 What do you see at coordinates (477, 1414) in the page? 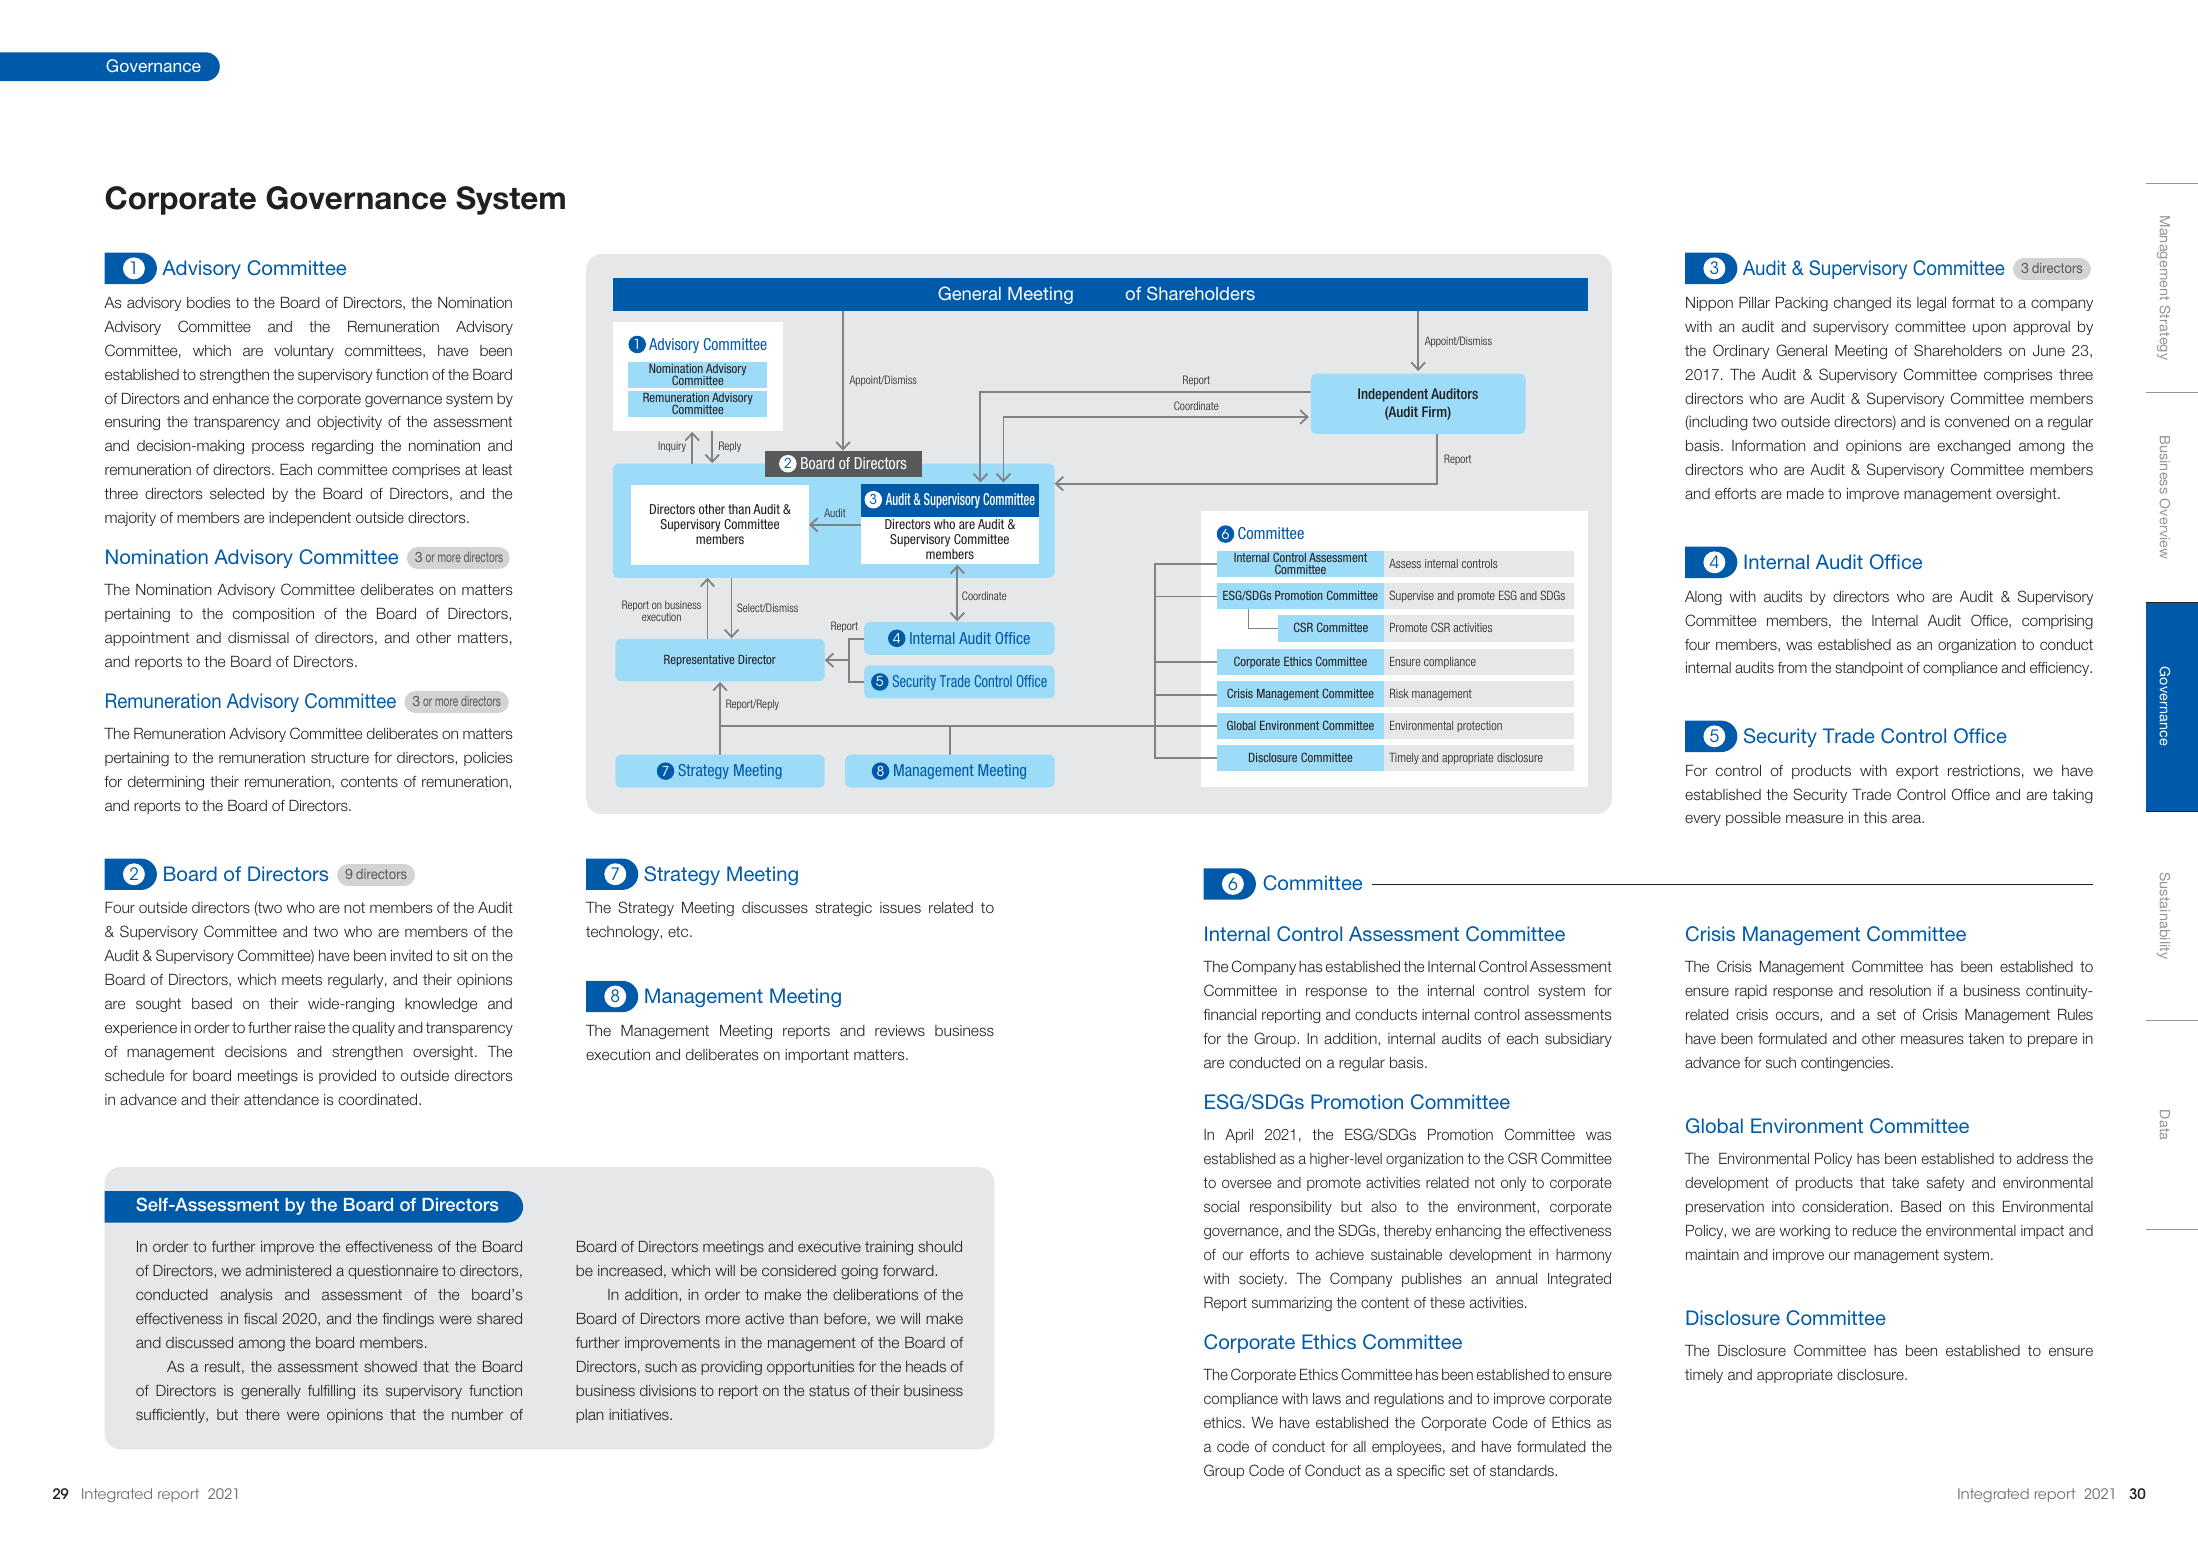
I see `number` at bounding box center [477, 1414].
